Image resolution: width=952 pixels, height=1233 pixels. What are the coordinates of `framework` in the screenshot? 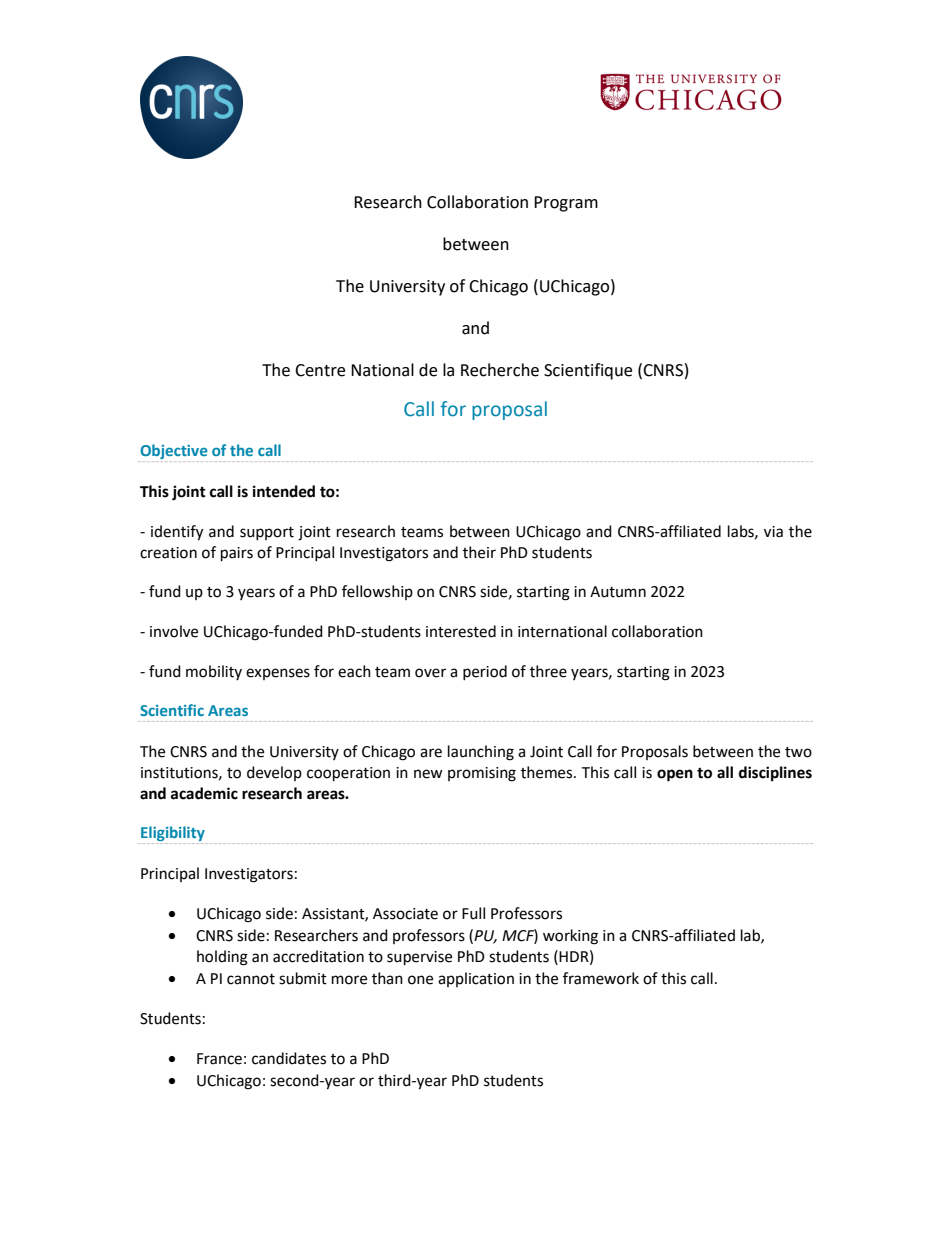 It's located at (601, 978).
